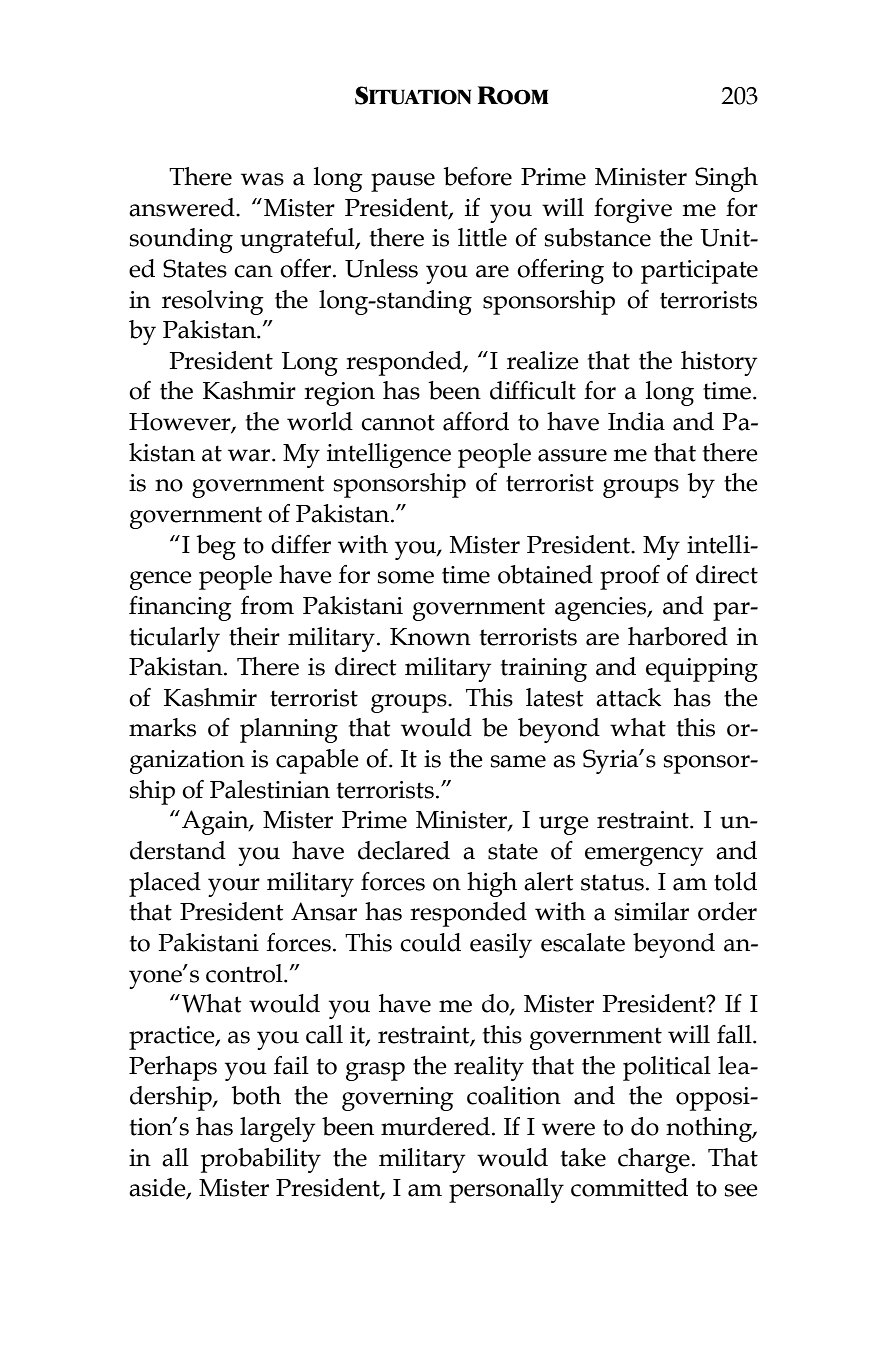 The height and width of the screenshot is (1372, 887). What do you see at coordinates (262, 179) in the screenshot?
I see `was` at bounding box center [262, 179].
